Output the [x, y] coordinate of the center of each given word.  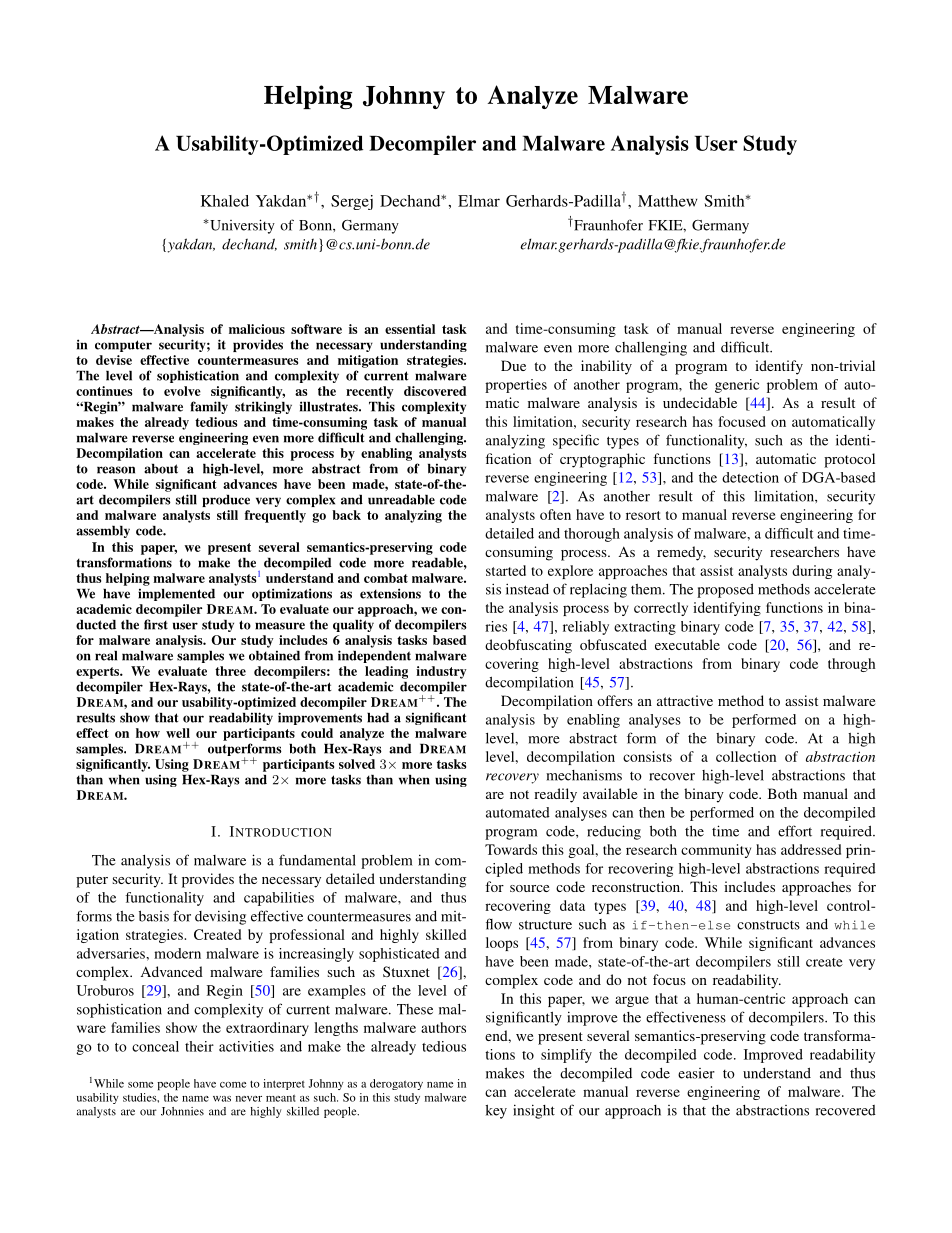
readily [555, 795]
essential [410, 329]
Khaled [225, 201]
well [178, 733]
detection [750, 477]
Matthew [667, 201]
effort [795, 831]
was [222, 1099]
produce [226, 501]
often [555, 514]
